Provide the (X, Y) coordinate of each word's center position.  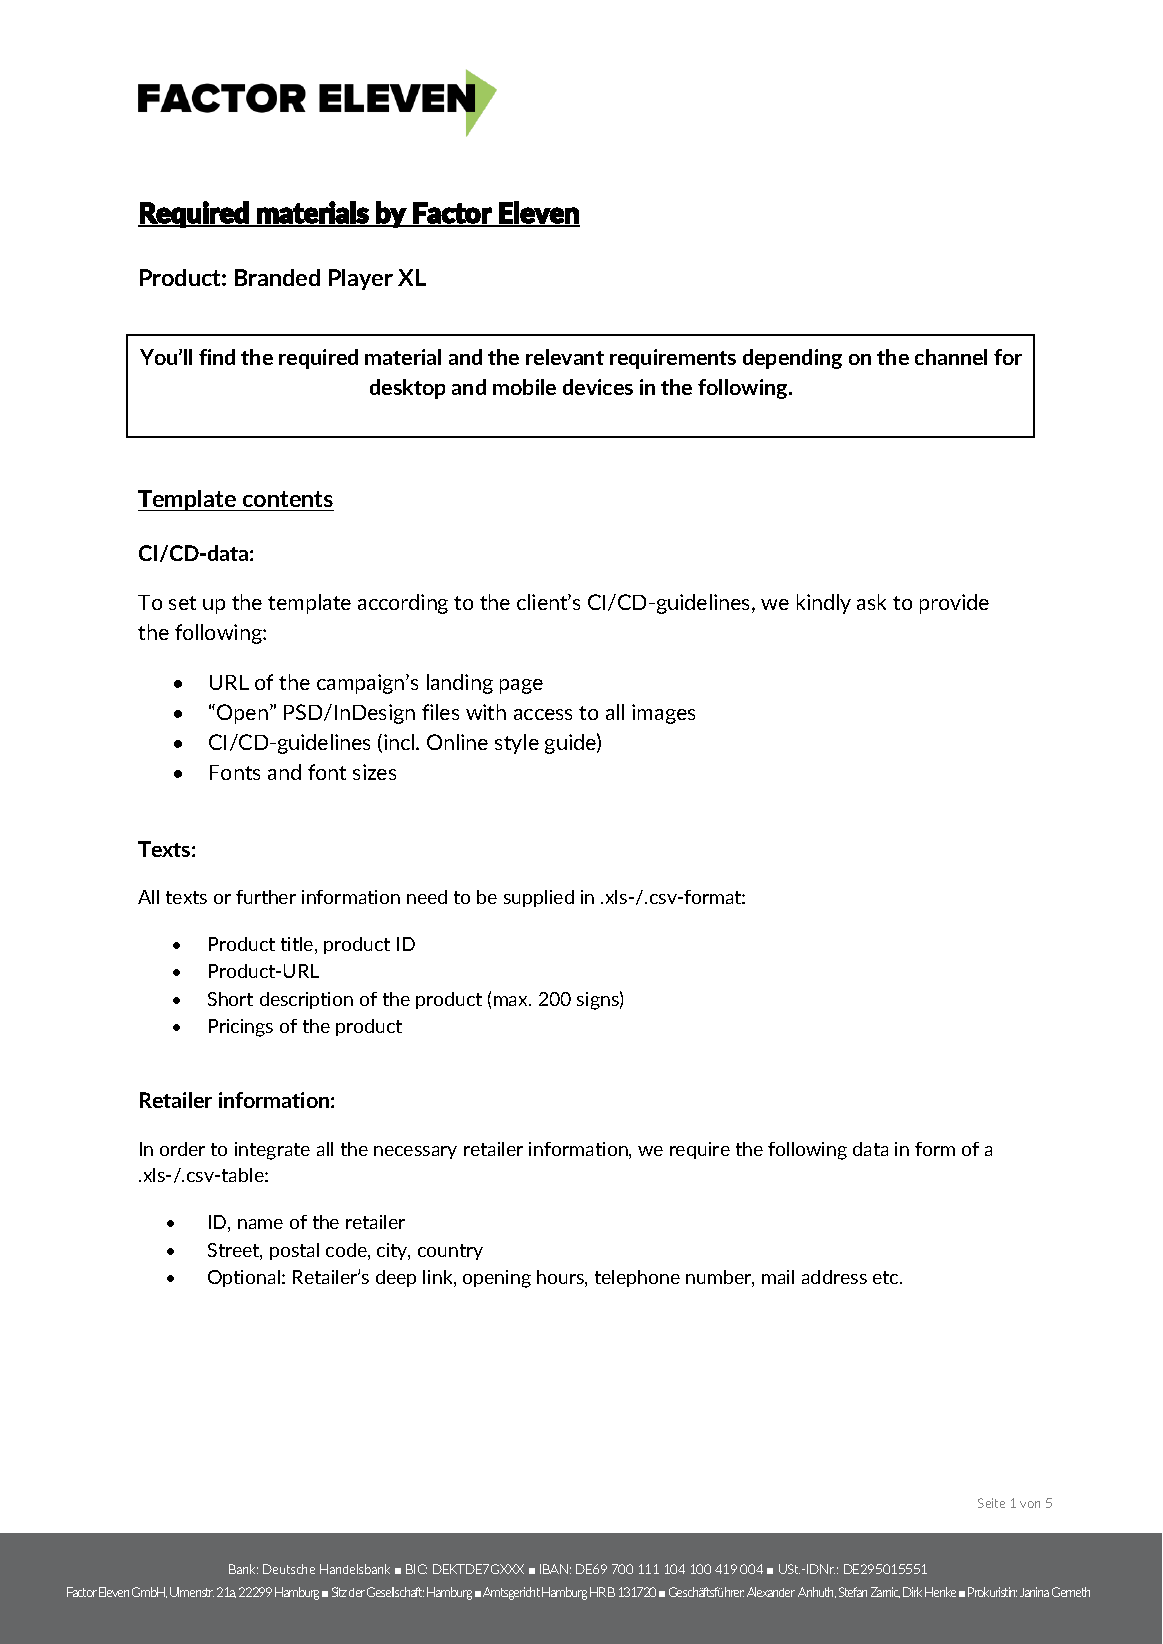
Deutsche (289, 1569)
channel (951, 357)
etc (887, 1277)
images (663, 714)
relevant (565, 357)
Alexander (771, 1592)
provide (954, 604)
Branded (277, 277)
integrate (272, 1151)
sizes (374, 772)
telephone (637, 1278)
